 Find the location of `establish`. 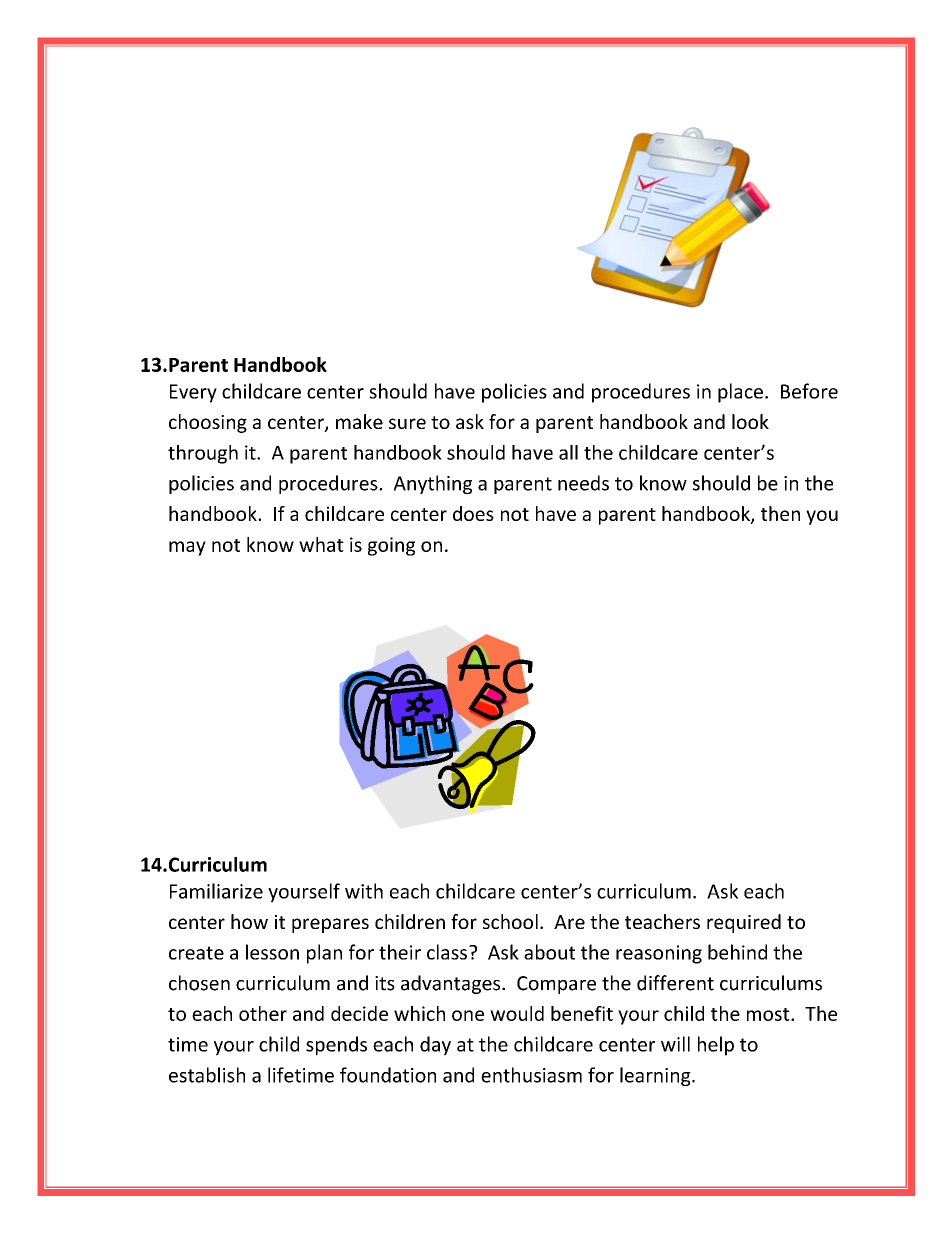

establish is located at coordinates (207, 1075).
